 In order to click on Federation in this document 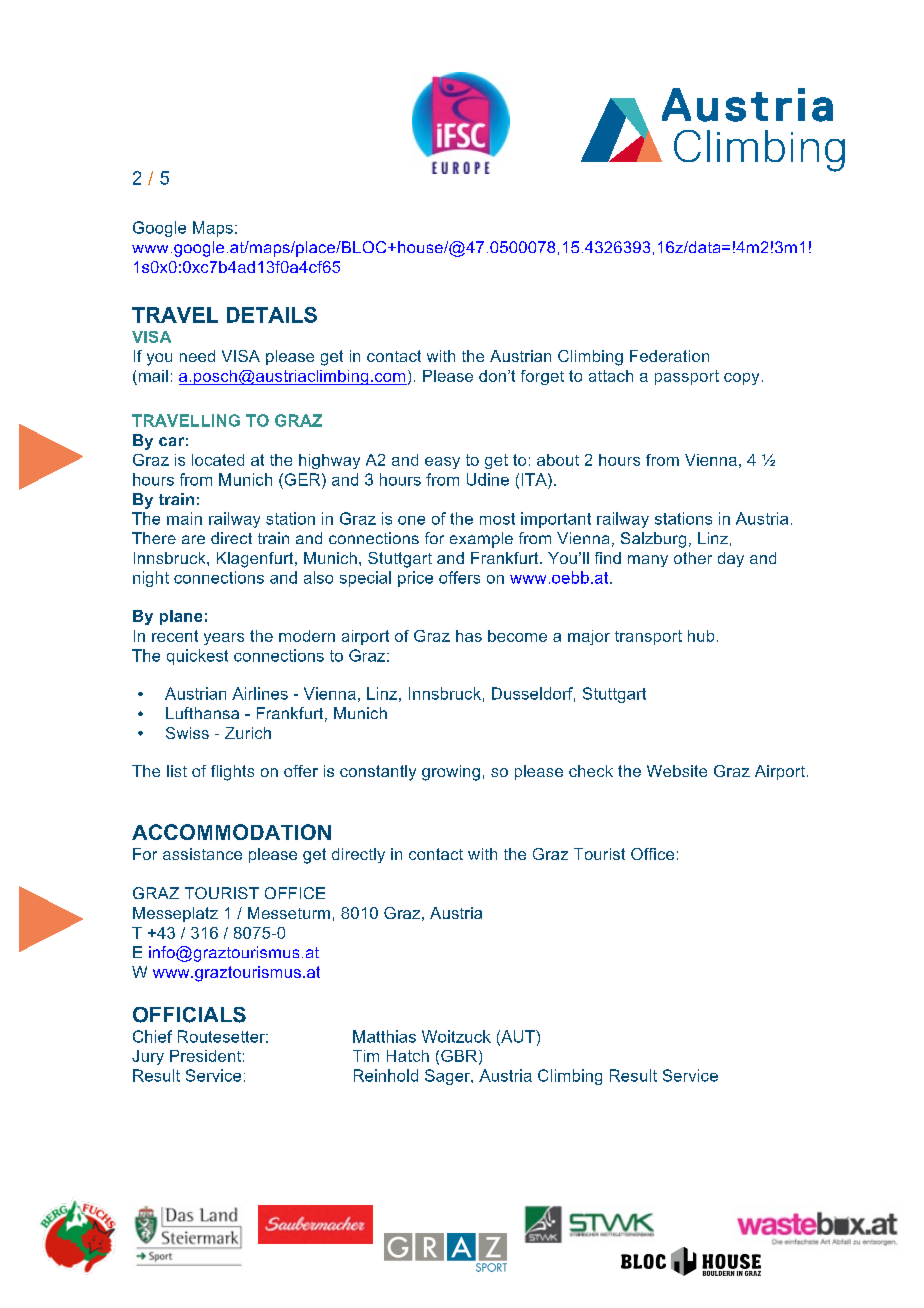, I will do `click(669, 356)`.
